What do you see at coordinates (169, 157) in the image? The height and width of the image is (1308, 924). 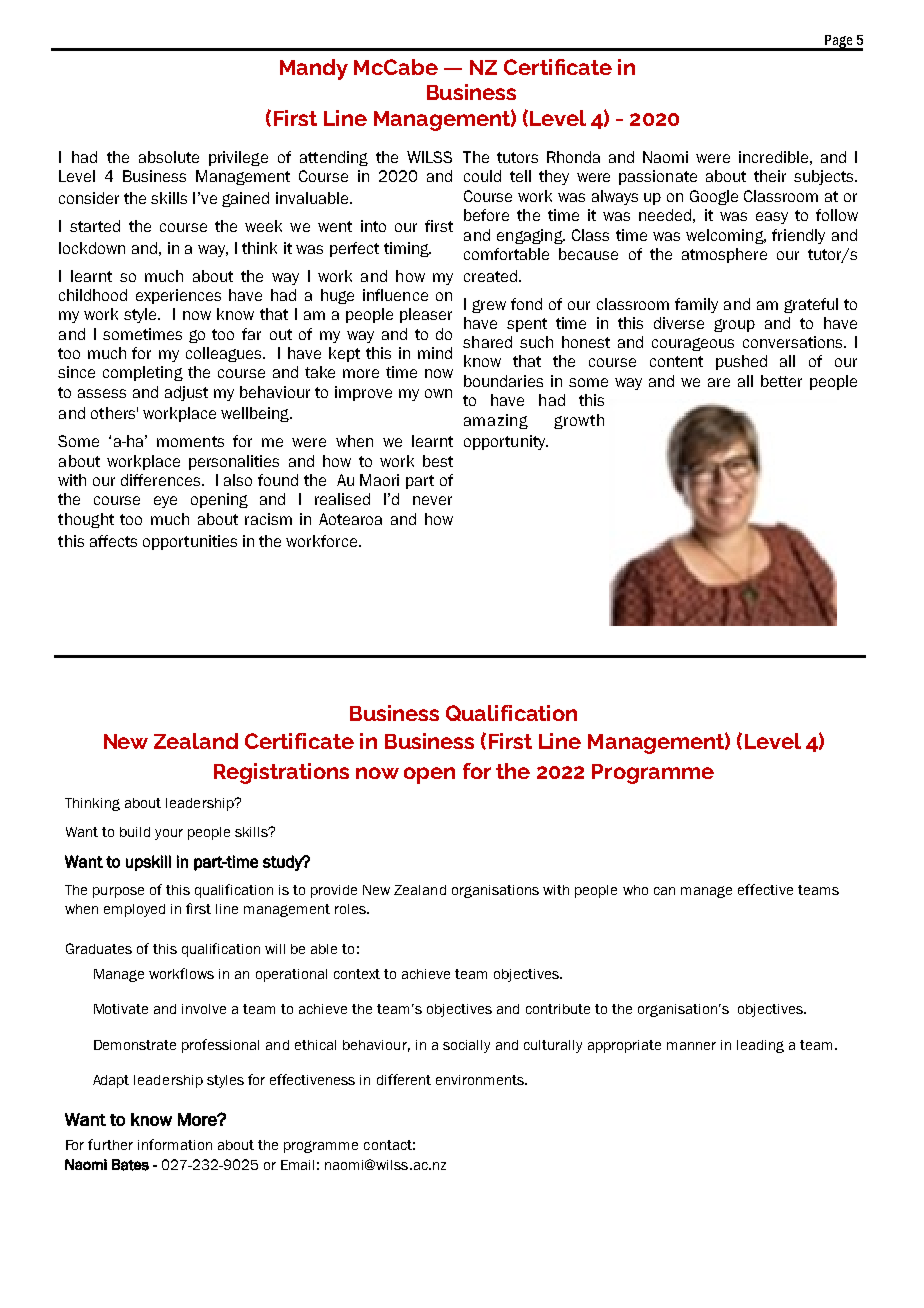 I see `absolute` at bounding box center [169, 157].
